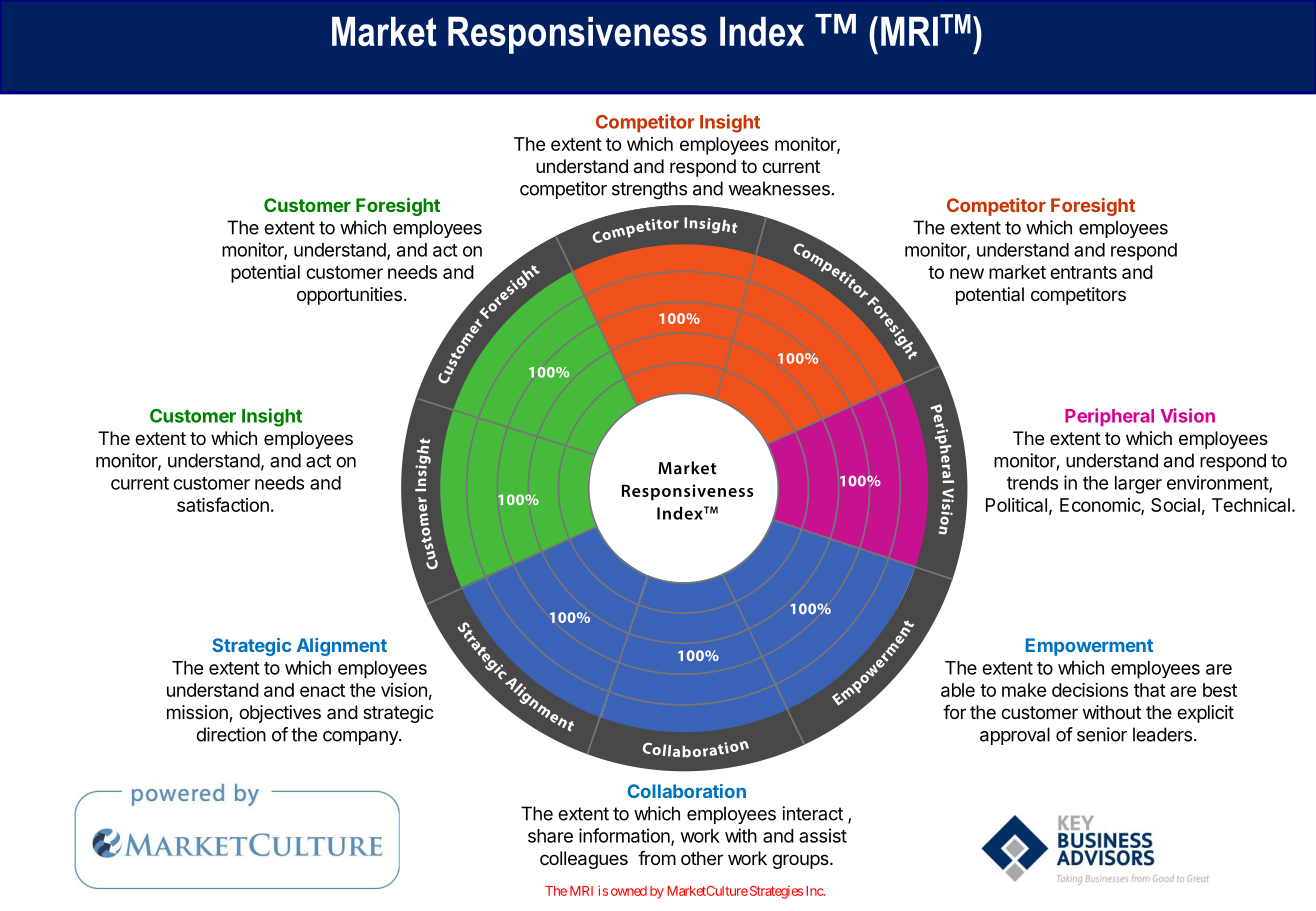 The width and height of the screenshot is (1316, 911). What do you see at coordinates (779, 188) in the screenshot?
I see `weaknesses` at bounding box center [779, 188].
